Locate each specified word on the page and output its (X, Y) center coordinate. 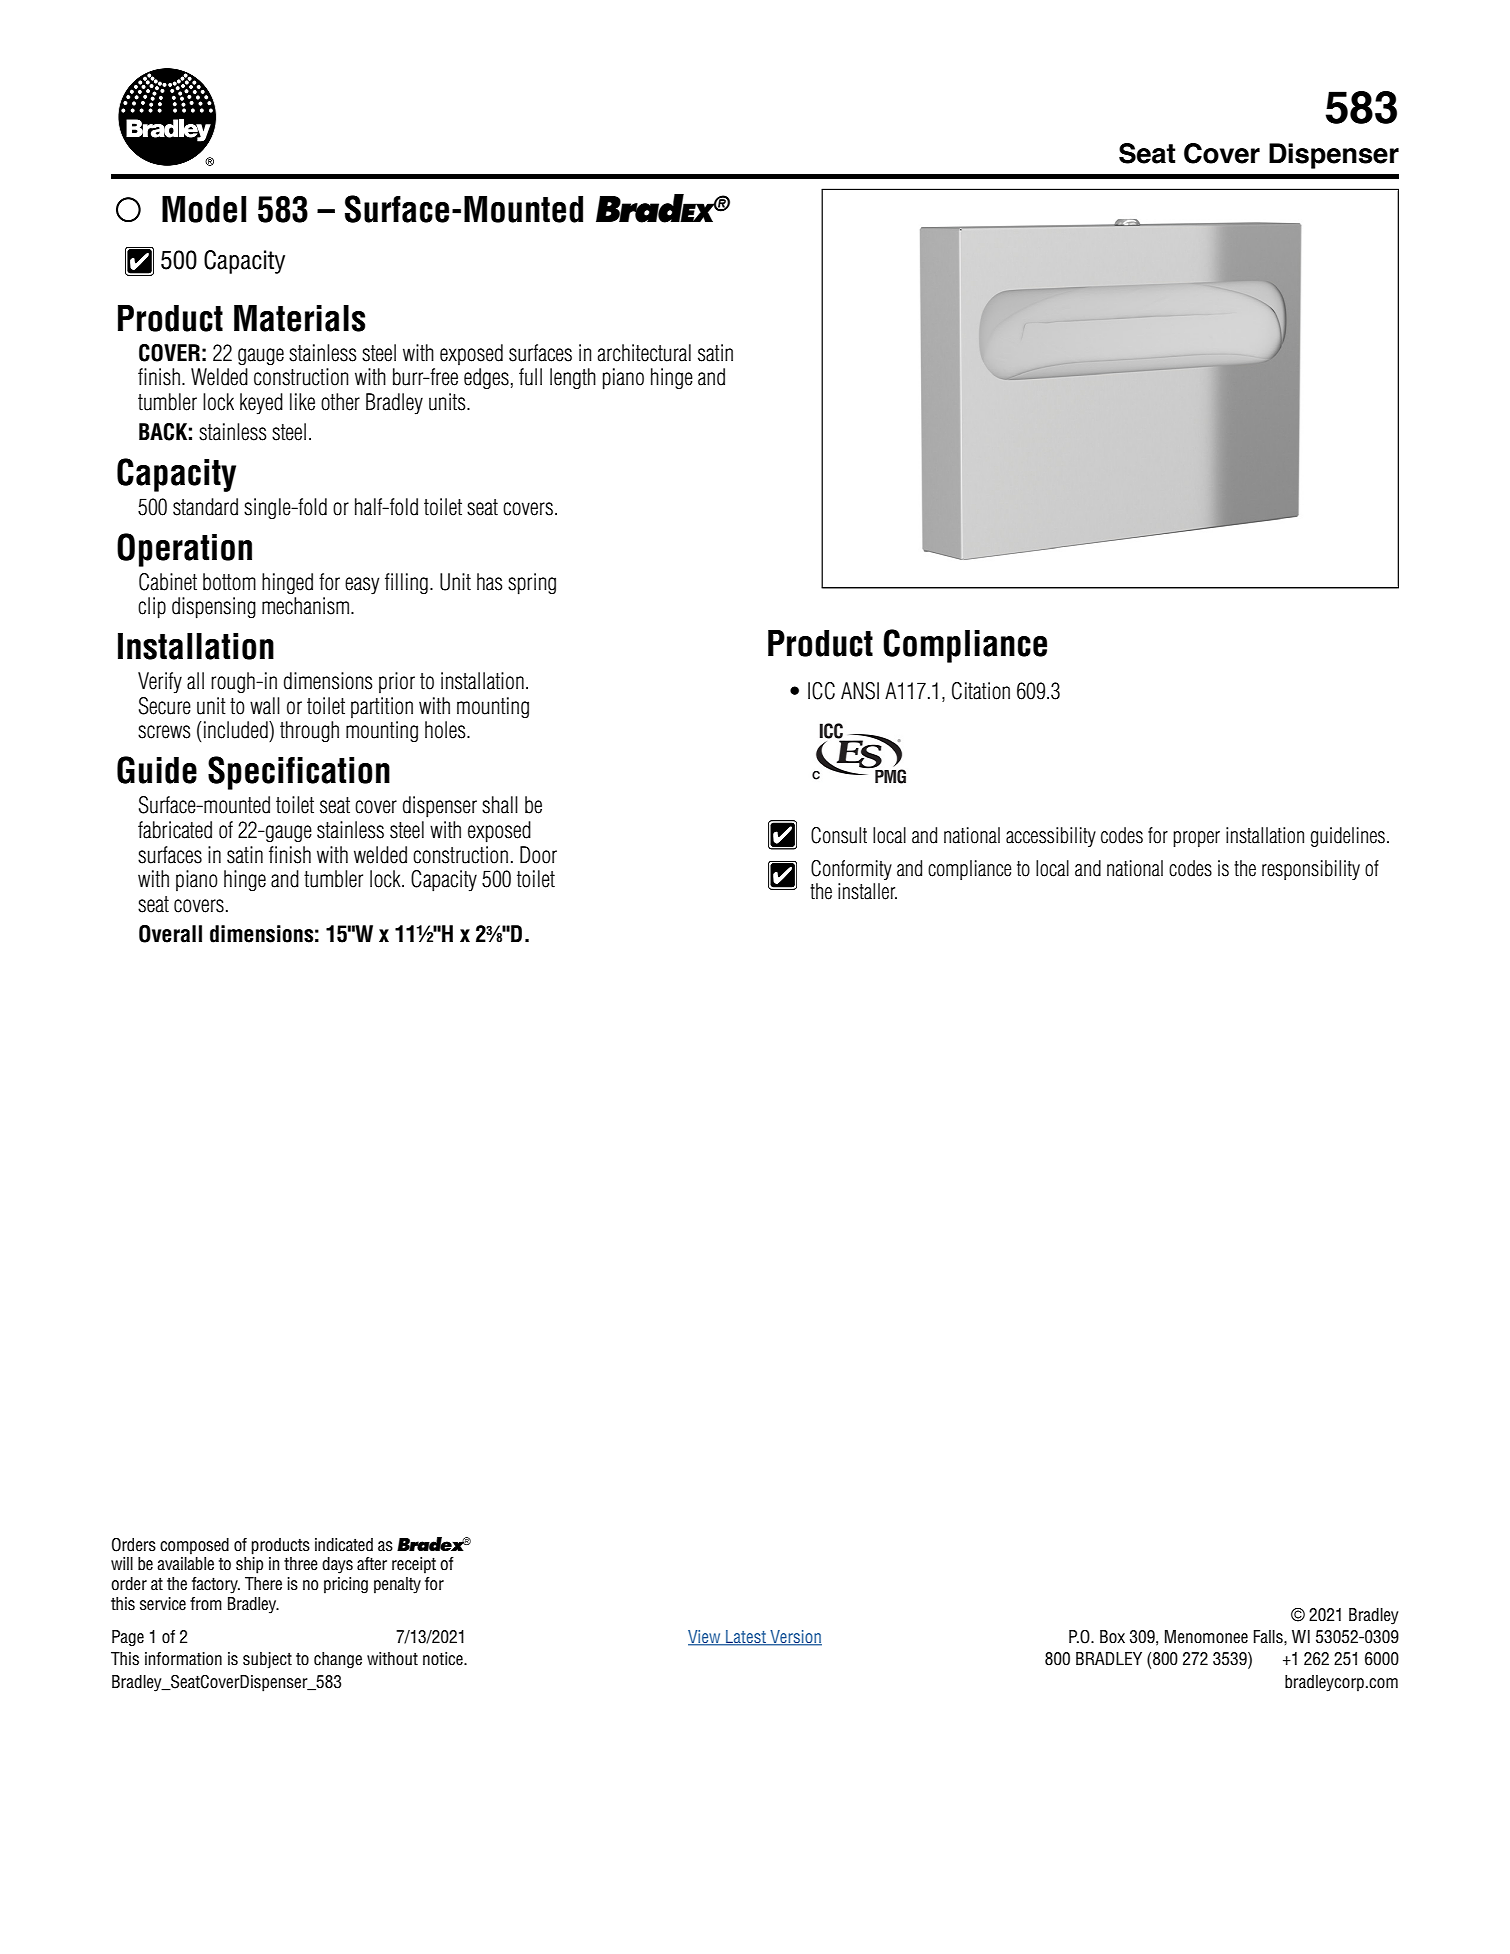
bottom (229, 582)
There (263, 1584)
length (573, 378)
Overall (170, 934)
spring (532, 584)
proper (1196, 839)
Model (204, 209)
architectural (644, 353)
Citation (981, 691)
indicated (344, 1545)
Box (1112, 1636)
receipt (414, 1565)
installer (867, 891)
